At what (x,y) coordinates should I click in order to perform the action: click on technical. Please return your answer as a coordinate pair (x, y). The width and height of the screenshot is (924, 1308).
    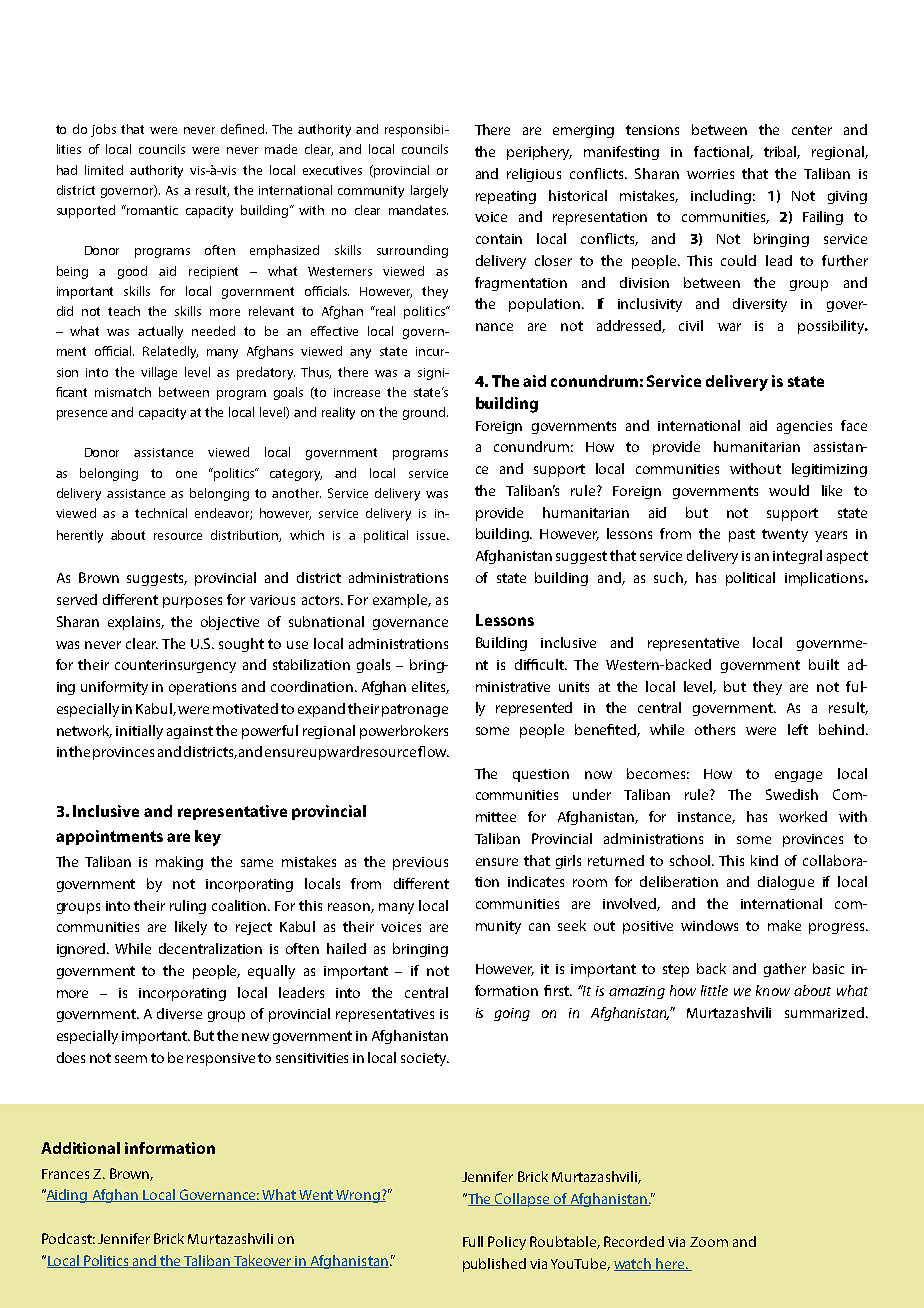
    Looking at the image, I should click on (161, 513).
